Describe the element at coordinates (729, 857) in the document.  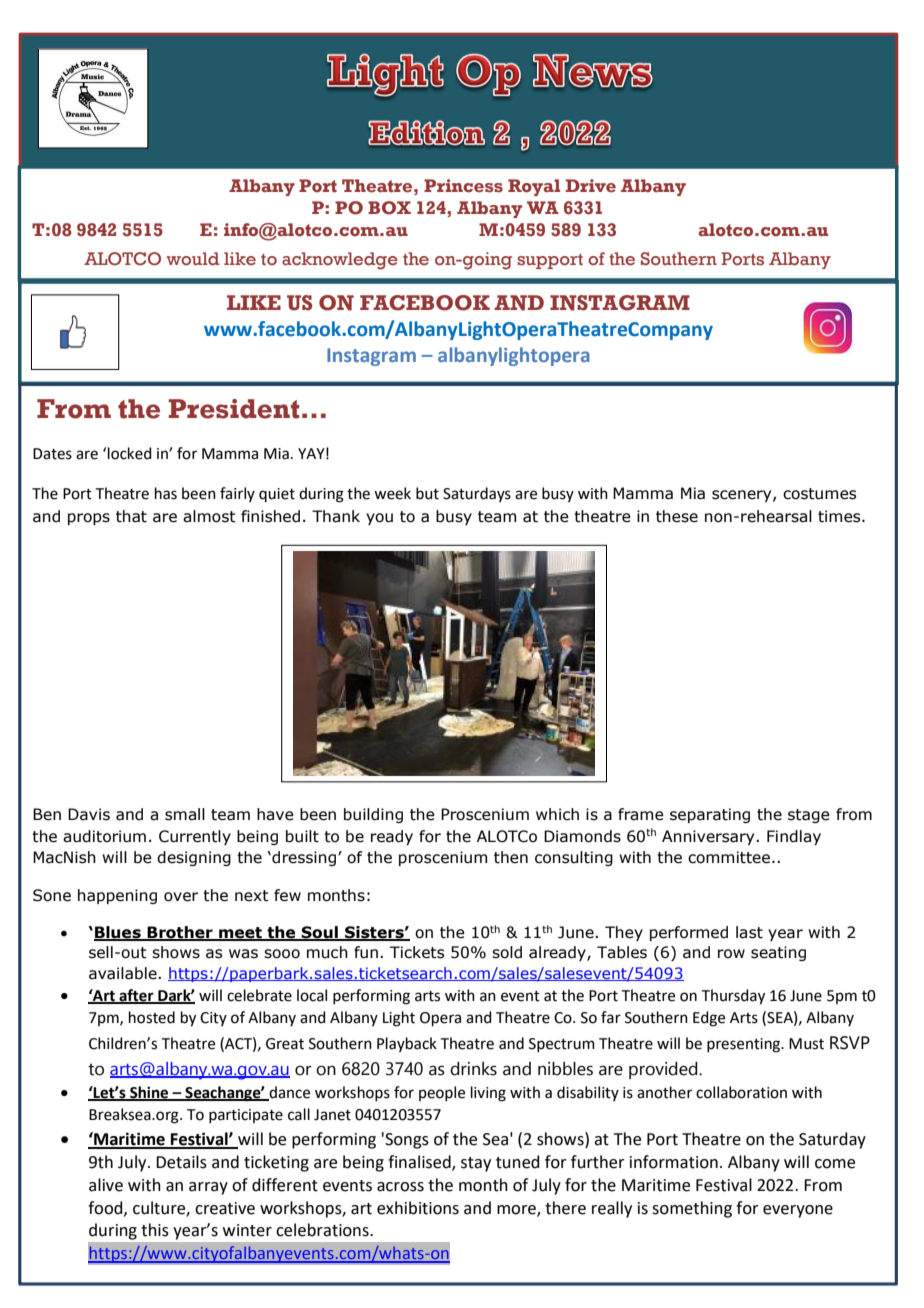
I see `committee` at that location.
